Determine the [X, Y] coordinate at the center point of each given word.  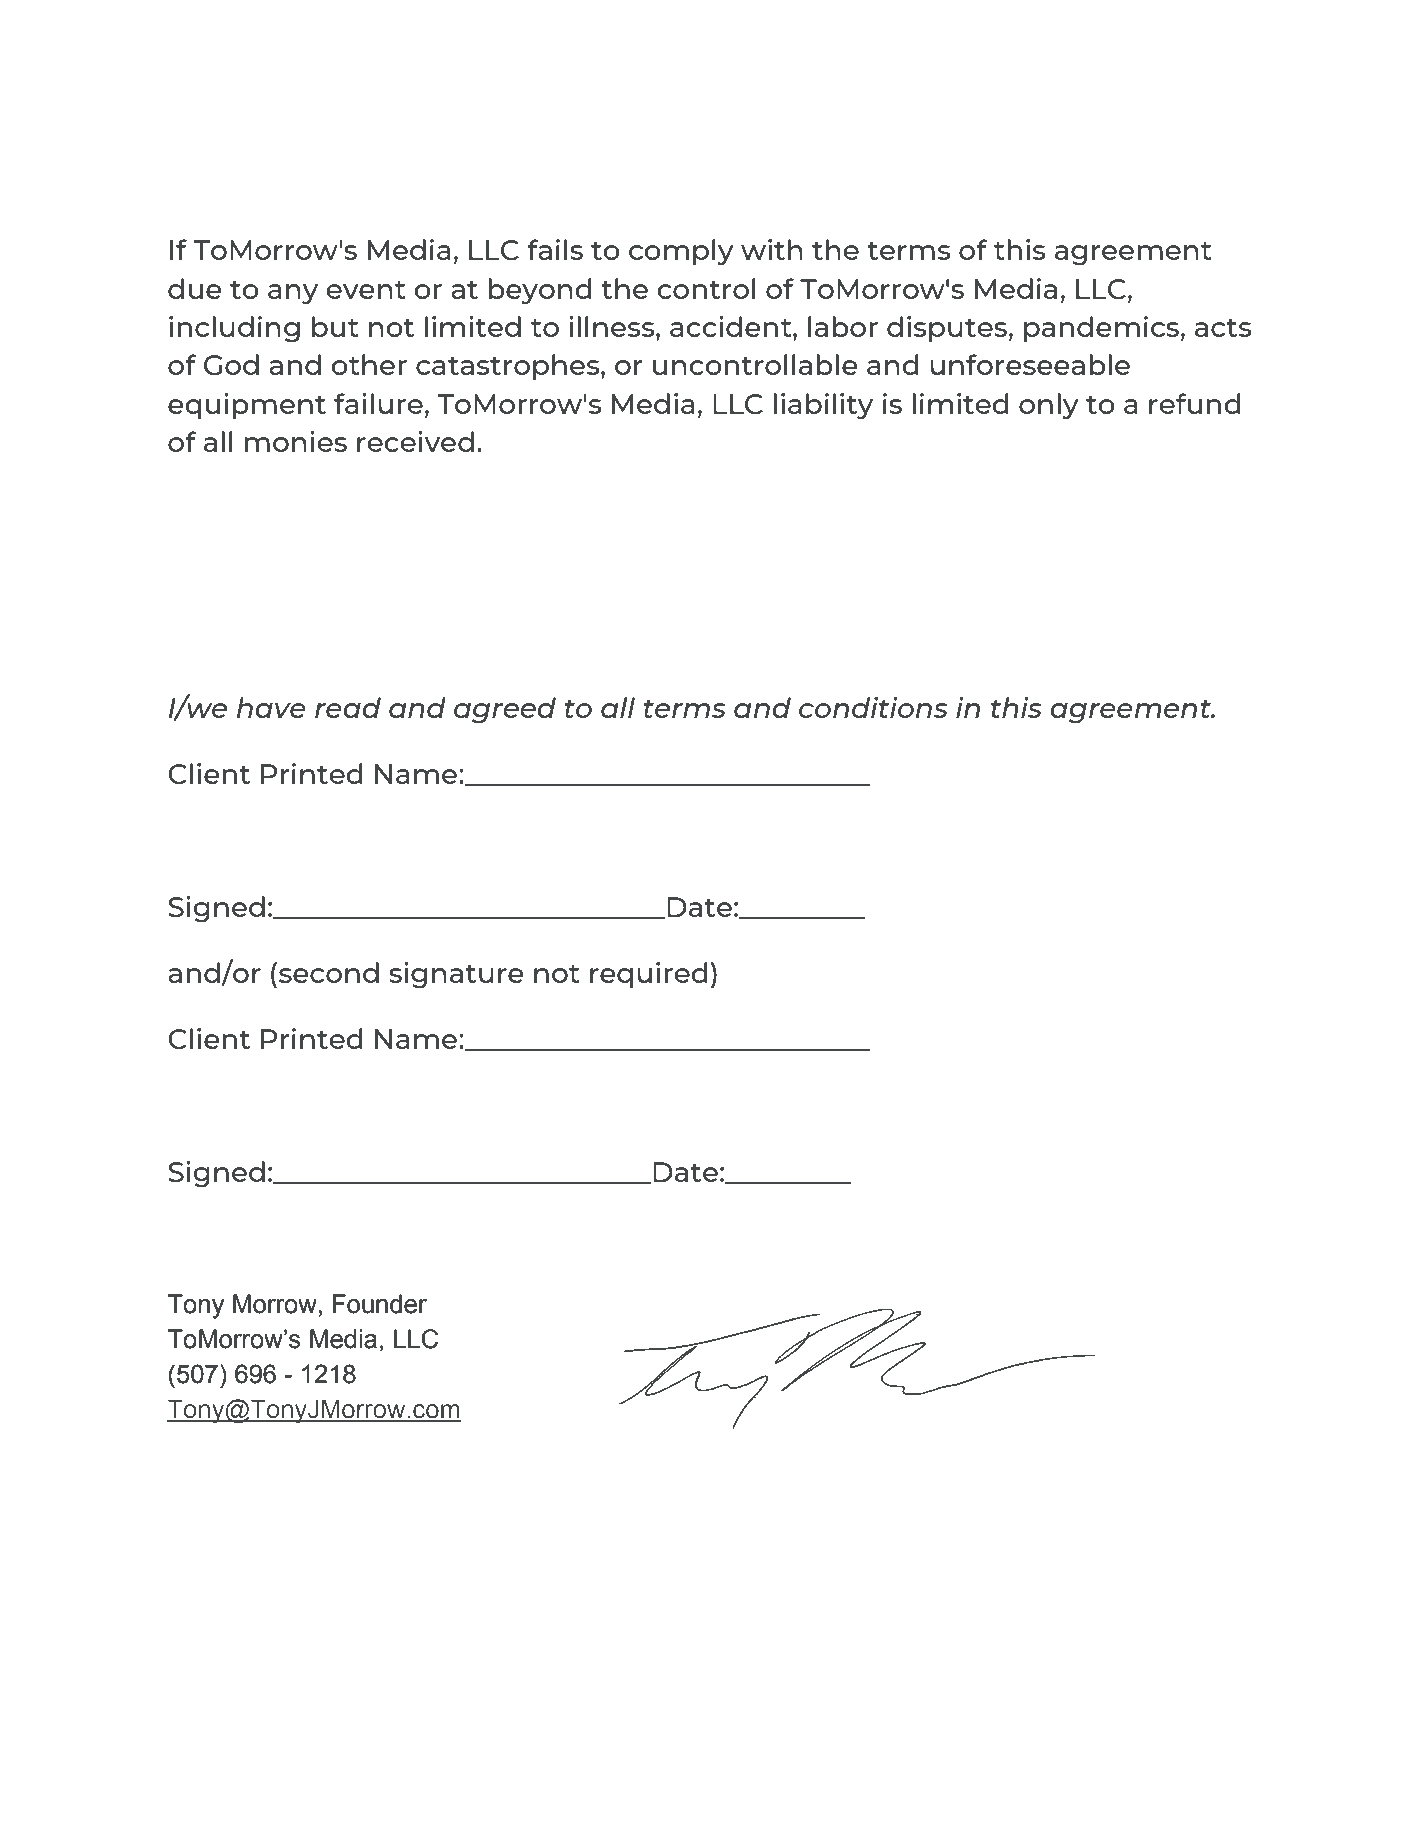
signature [456, 975]
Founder [380, 1304]
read [348, 707]
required [649, 975]
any [293, 294]
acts [1223, 328]
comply [681, 252]
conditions [873, 707]
